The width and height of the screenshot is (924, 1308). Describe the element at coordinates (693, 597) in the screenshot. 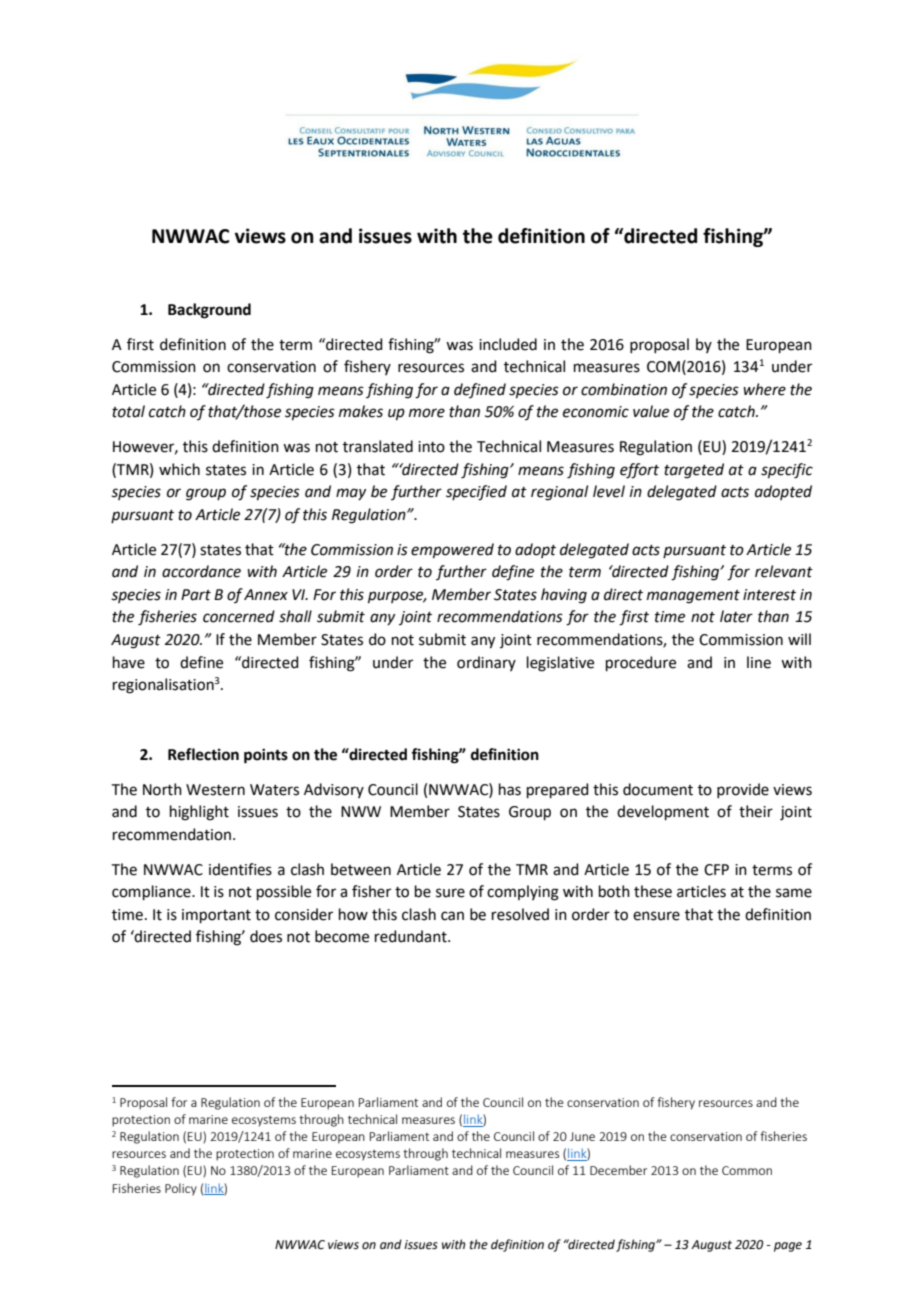

I see `management` at that location.
